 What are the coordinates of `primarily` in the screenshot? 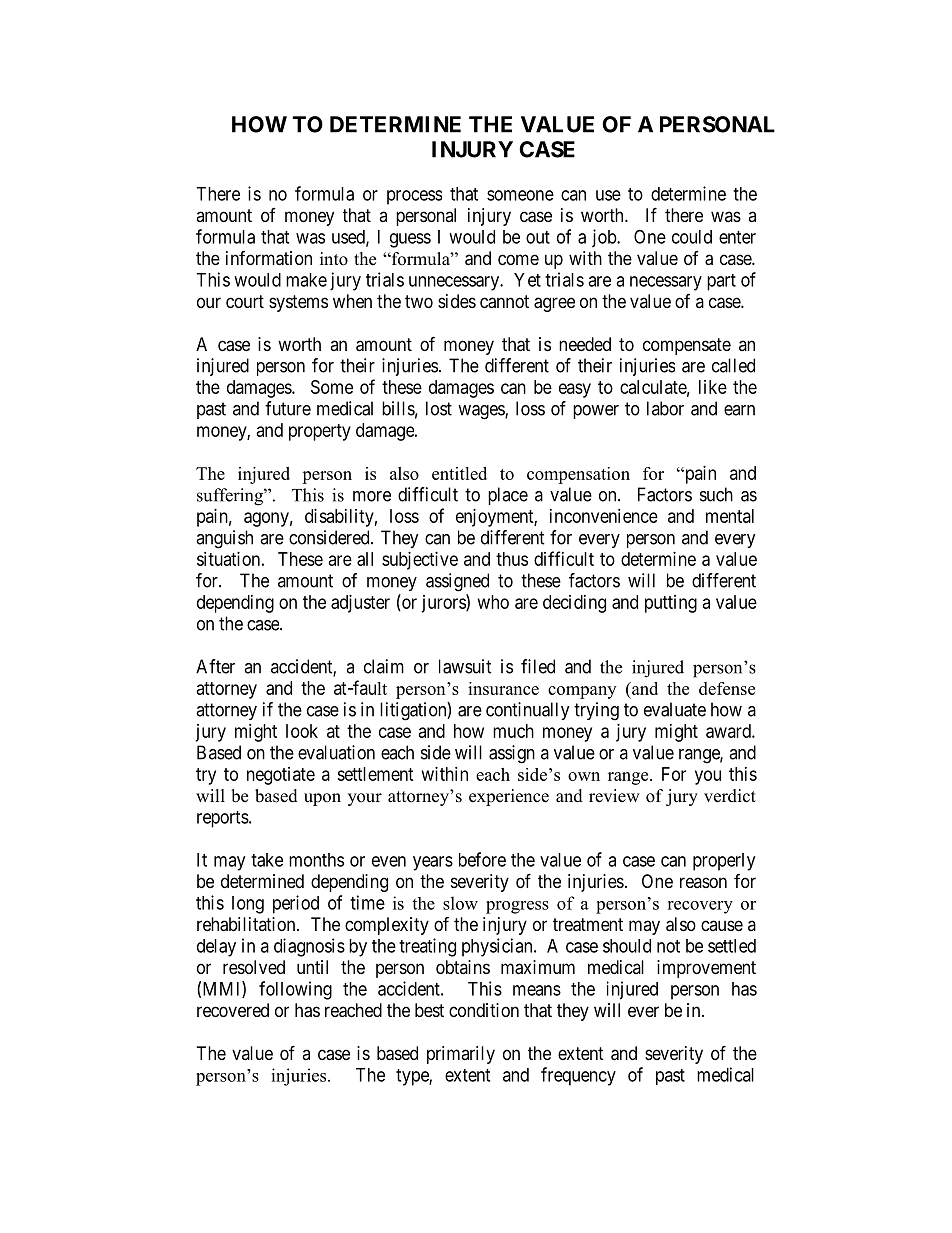 It's located at (461, 1055).
